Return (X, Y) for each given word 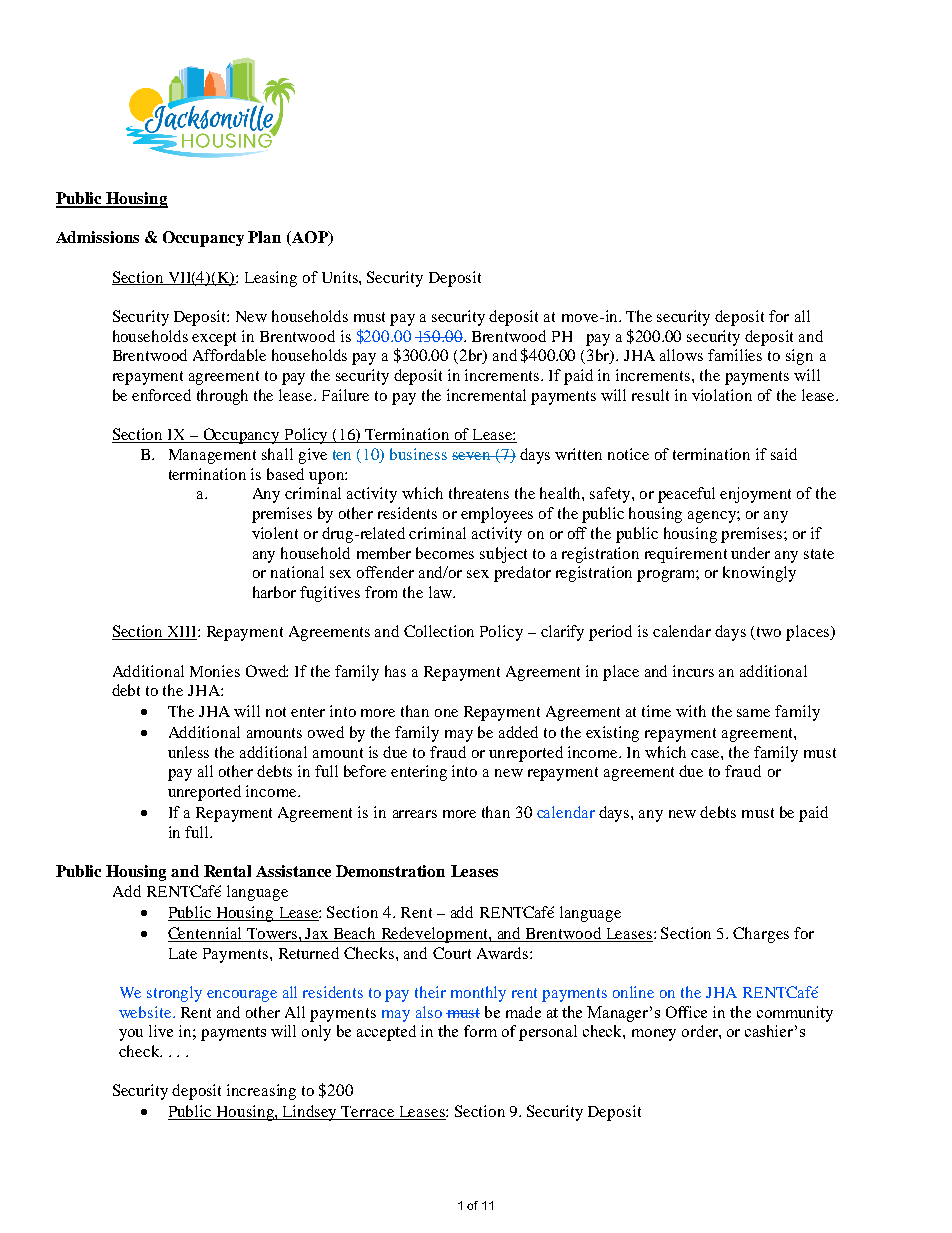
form (480, 1031)
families (735, 355)
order (701, 1031)
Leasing (271, 279)
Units (341, 277)
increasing (261, 1092)
